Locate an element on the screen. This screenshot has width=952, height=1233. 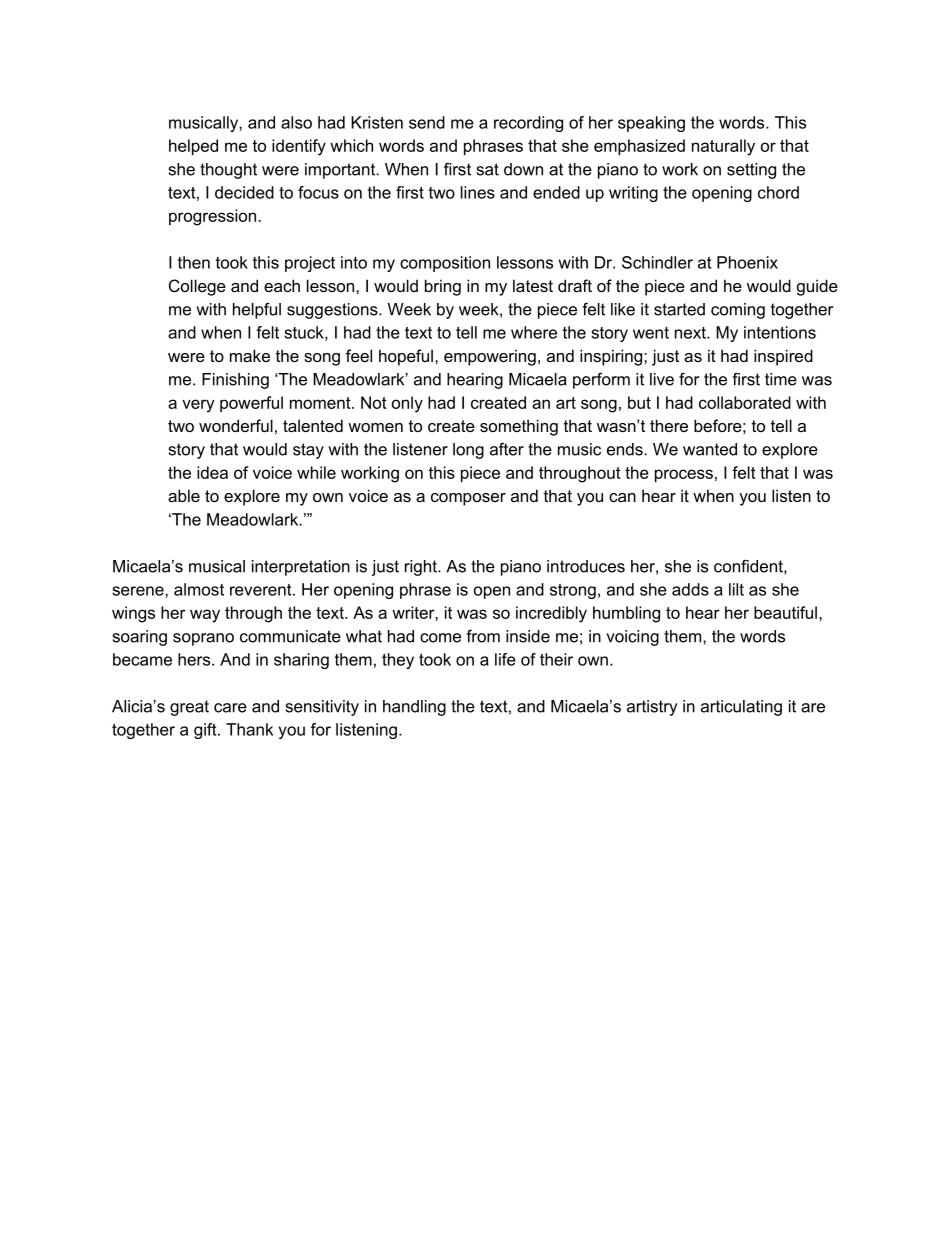
where is located at coordinates (534, 332).
